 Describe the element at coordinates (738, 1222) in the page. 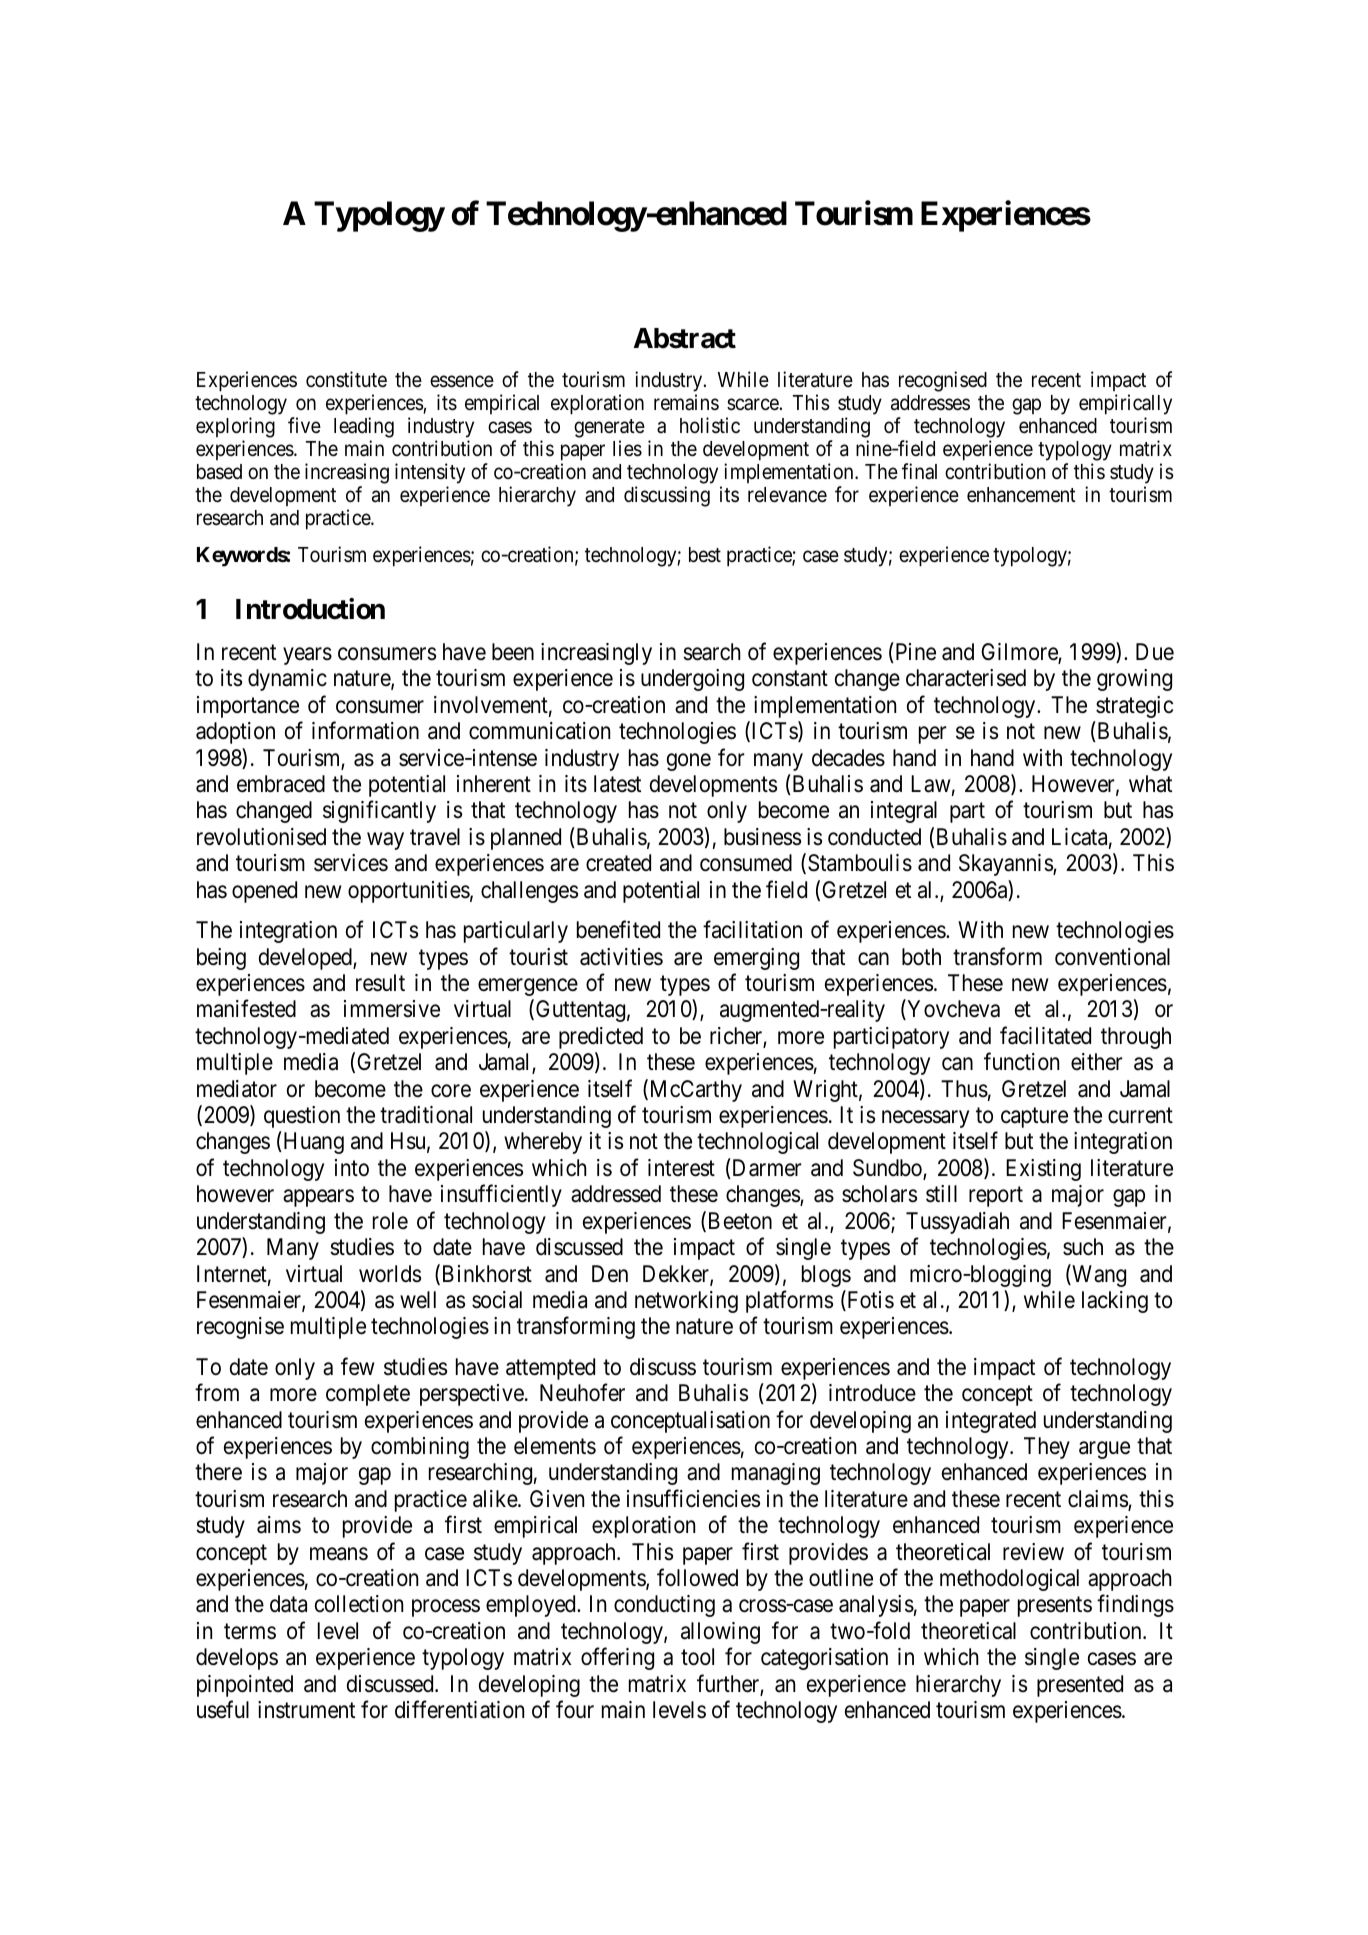

I see `Beeton` at that location.
